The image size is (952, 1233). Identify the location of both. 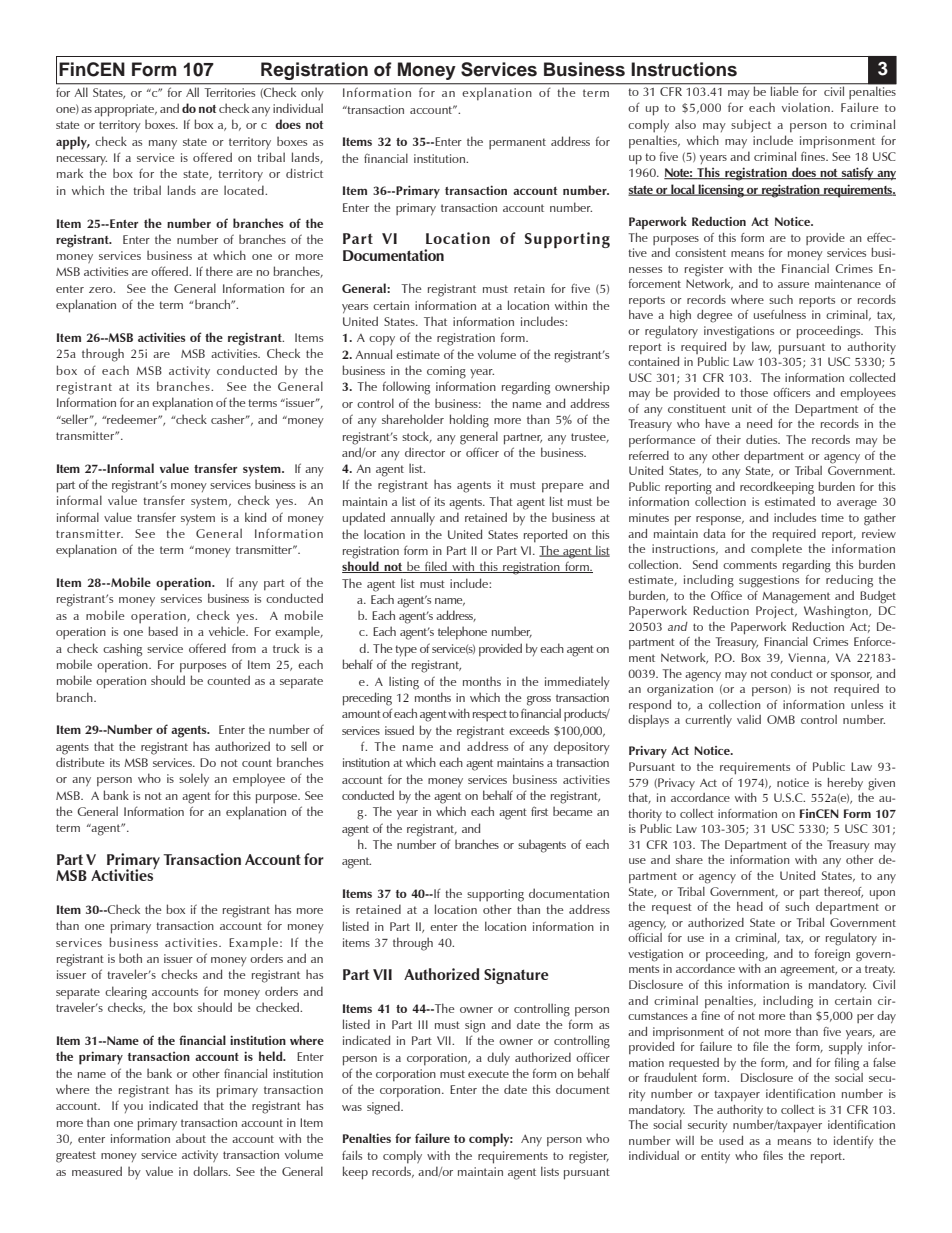
(130, 958).
